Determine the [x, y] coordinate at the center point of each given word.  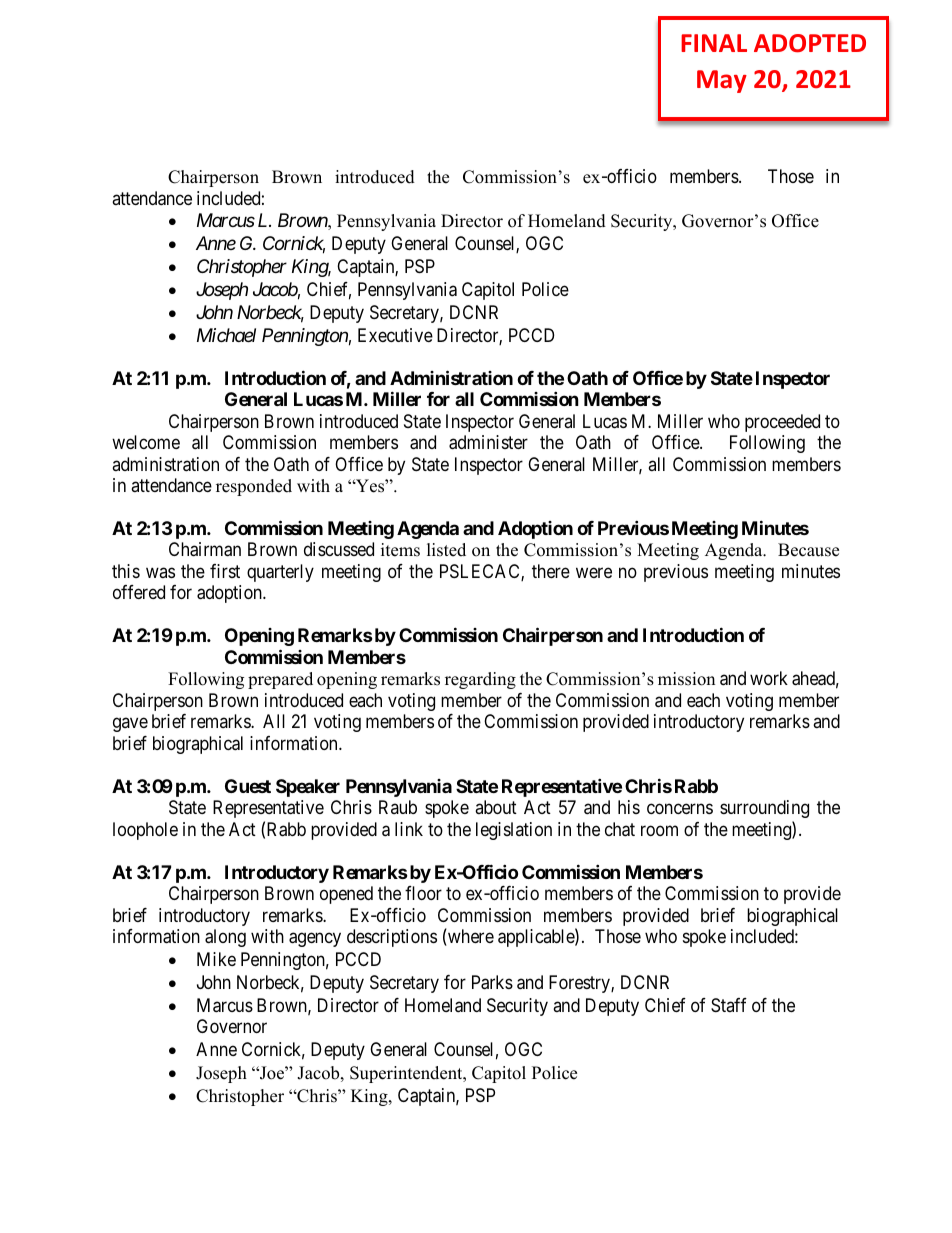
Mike [216, 959]
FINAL [714, 43]
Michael [226, 335]
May [722, 81]
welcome [146, 442]
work [769, 678]
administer [488, 442]
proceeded [782, 423]
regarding [480, 680]
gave [130, 725]
